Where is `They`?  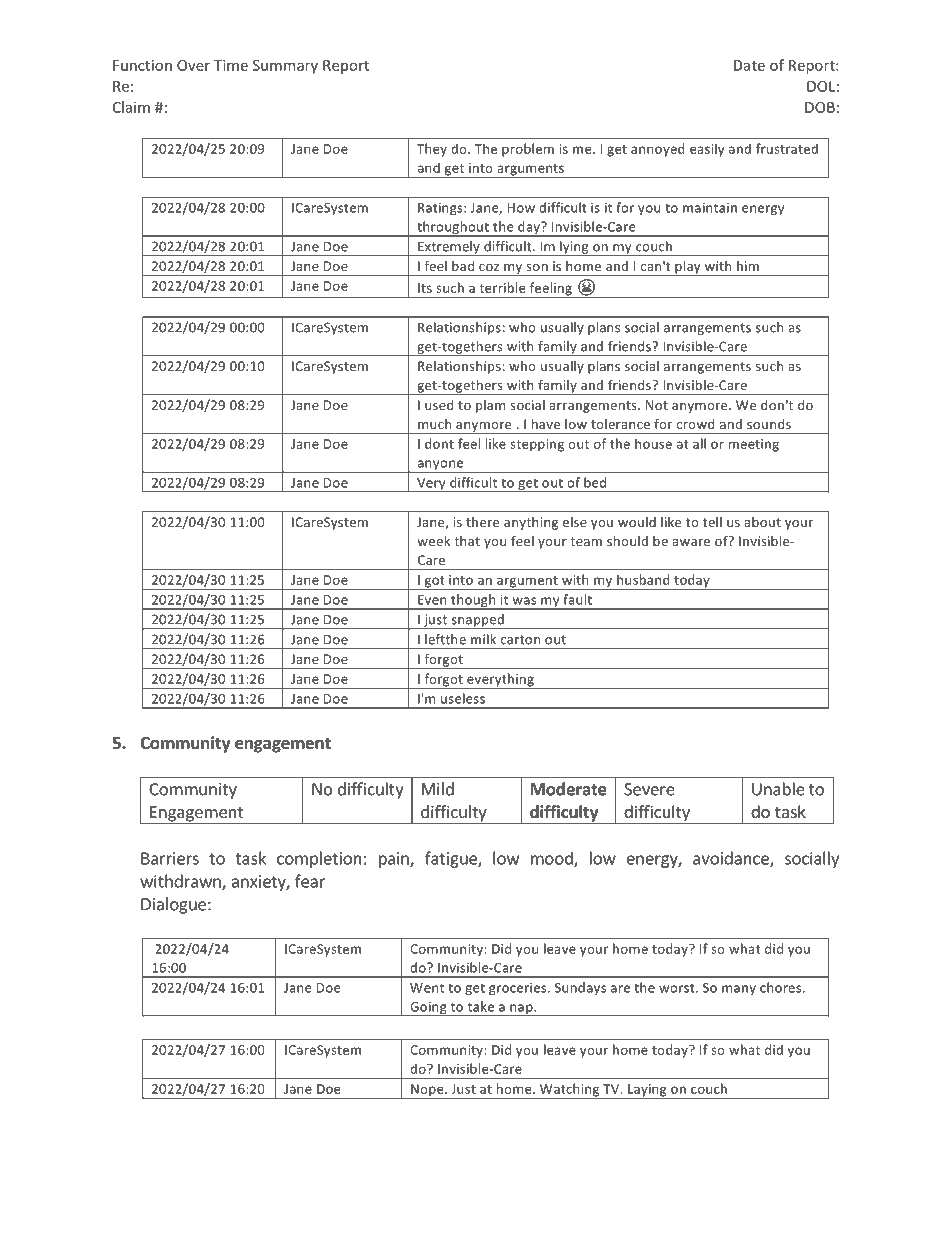
They is located at coordinates (432, 150).
